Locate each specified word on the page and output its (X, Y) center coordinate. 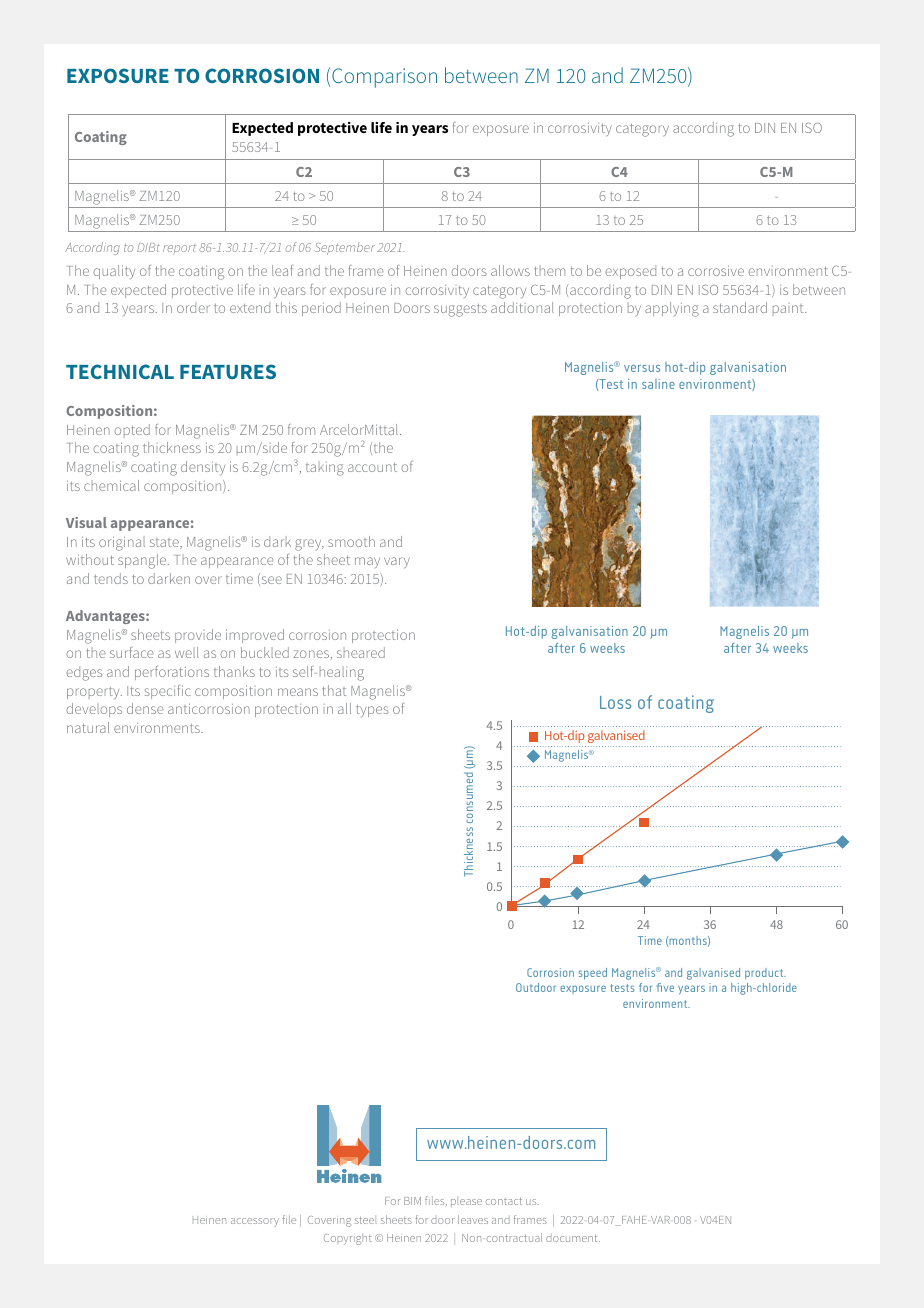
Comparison (384, 78)
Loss (615, 702)
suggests (460, 310)
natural (88, 727)
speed (592, 973)
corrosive (716, 270)
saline (658, 384)
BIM (412, 1201)
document (573, 1238)
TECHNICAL (120, 371)
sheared (361, 652)
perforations (172, 673)
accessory (255, 1222)
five (665, 987)
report (179, 249)
